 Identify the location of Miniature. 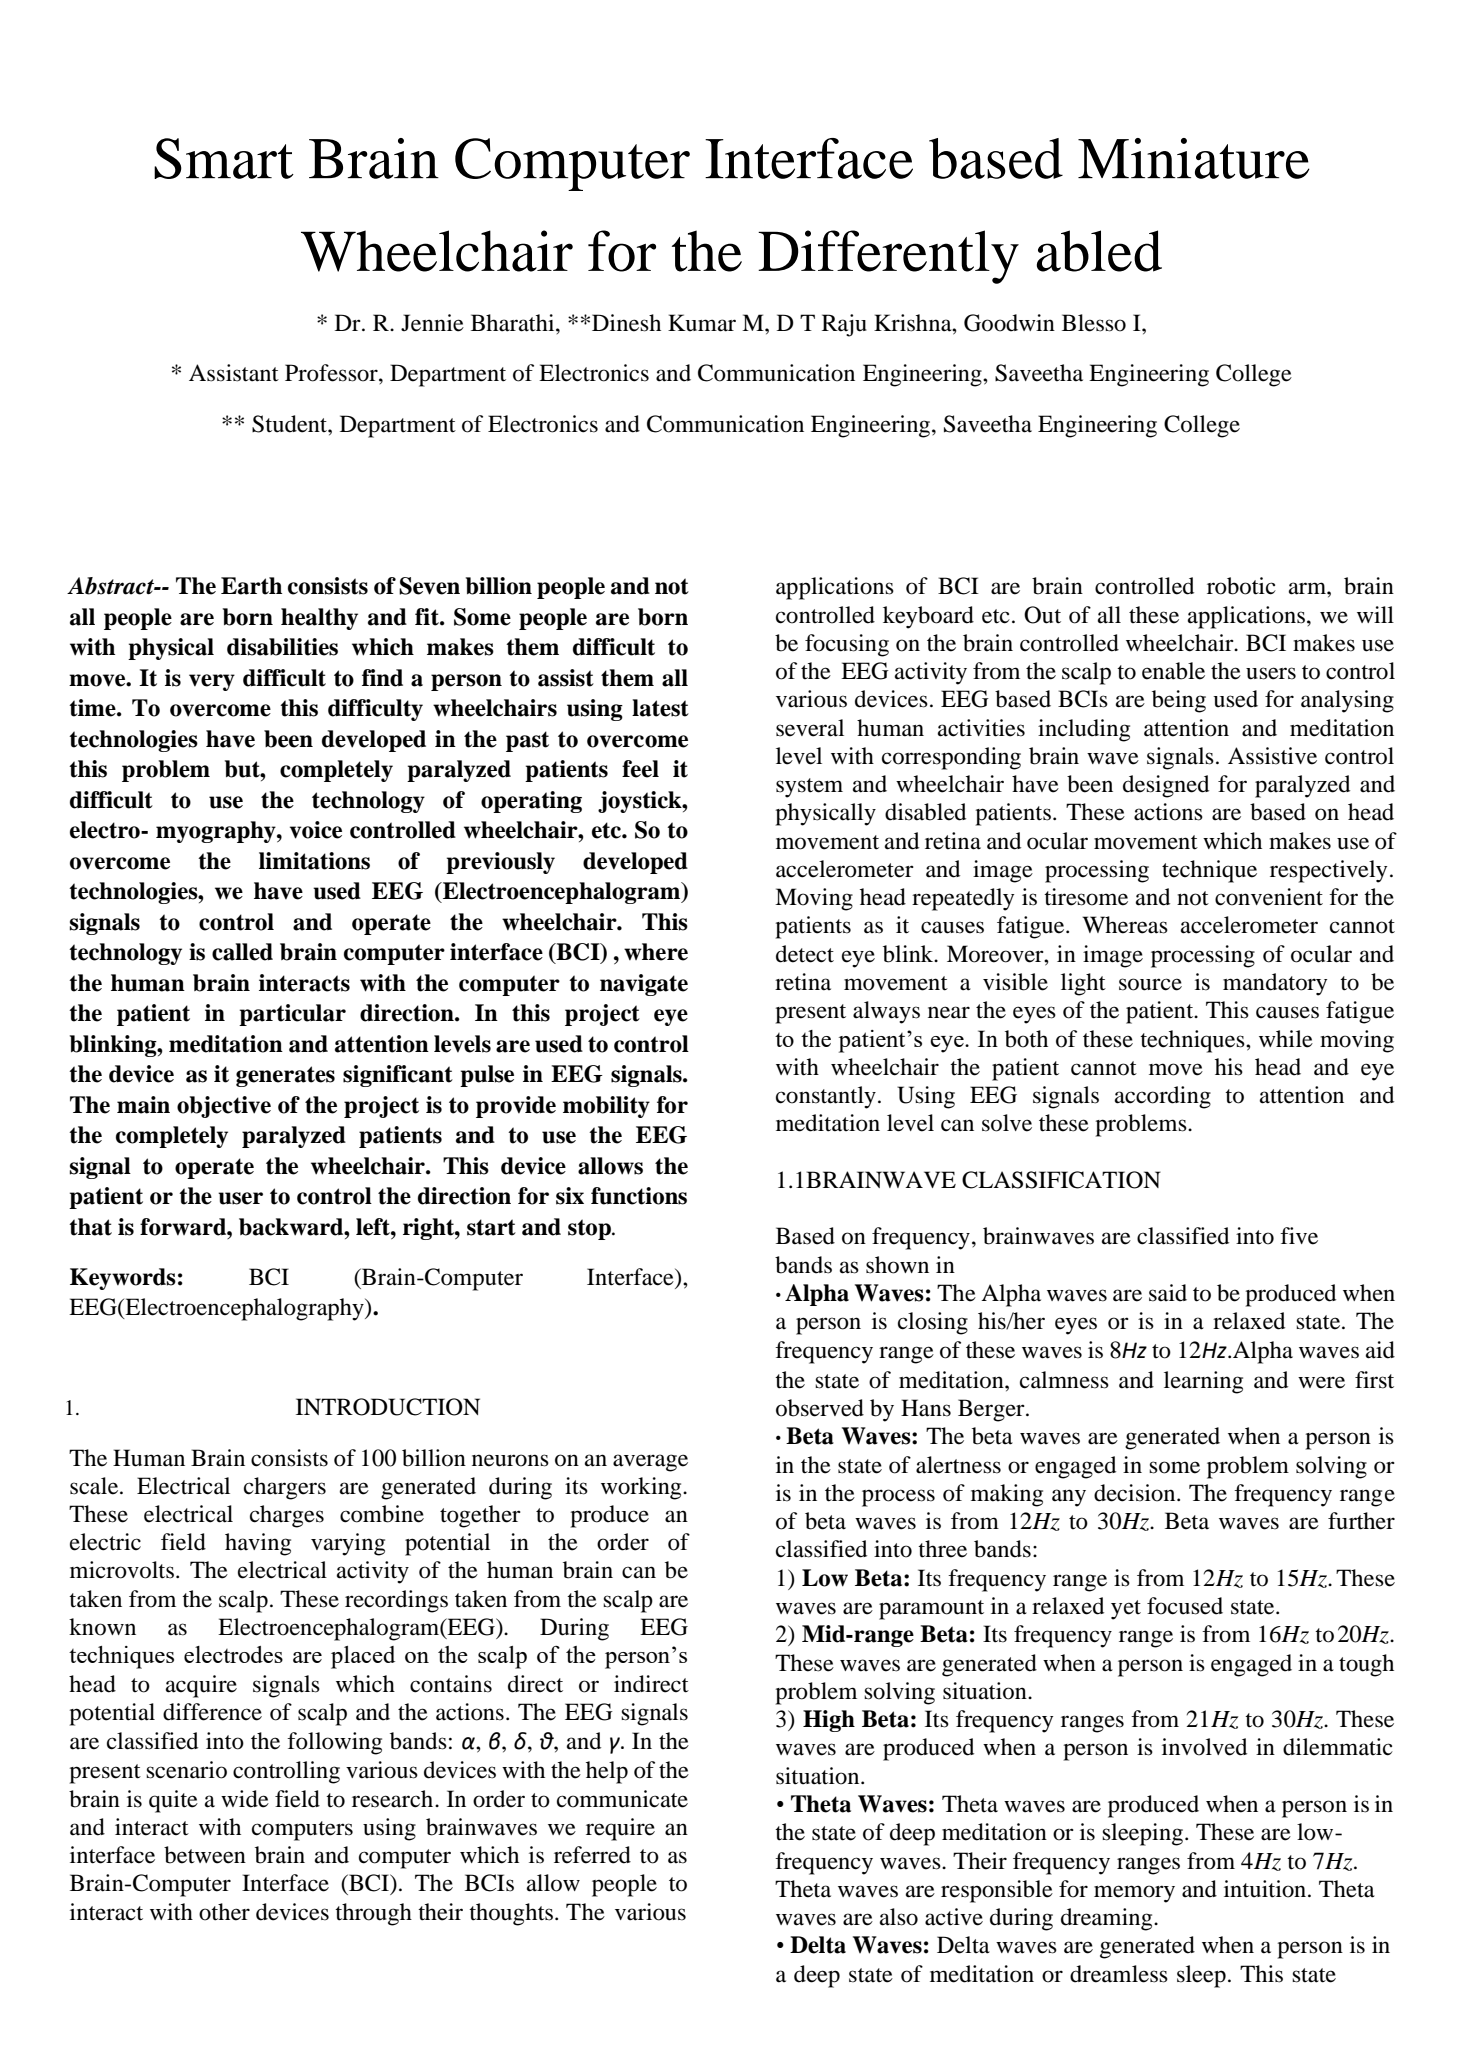
(1194, 158).
